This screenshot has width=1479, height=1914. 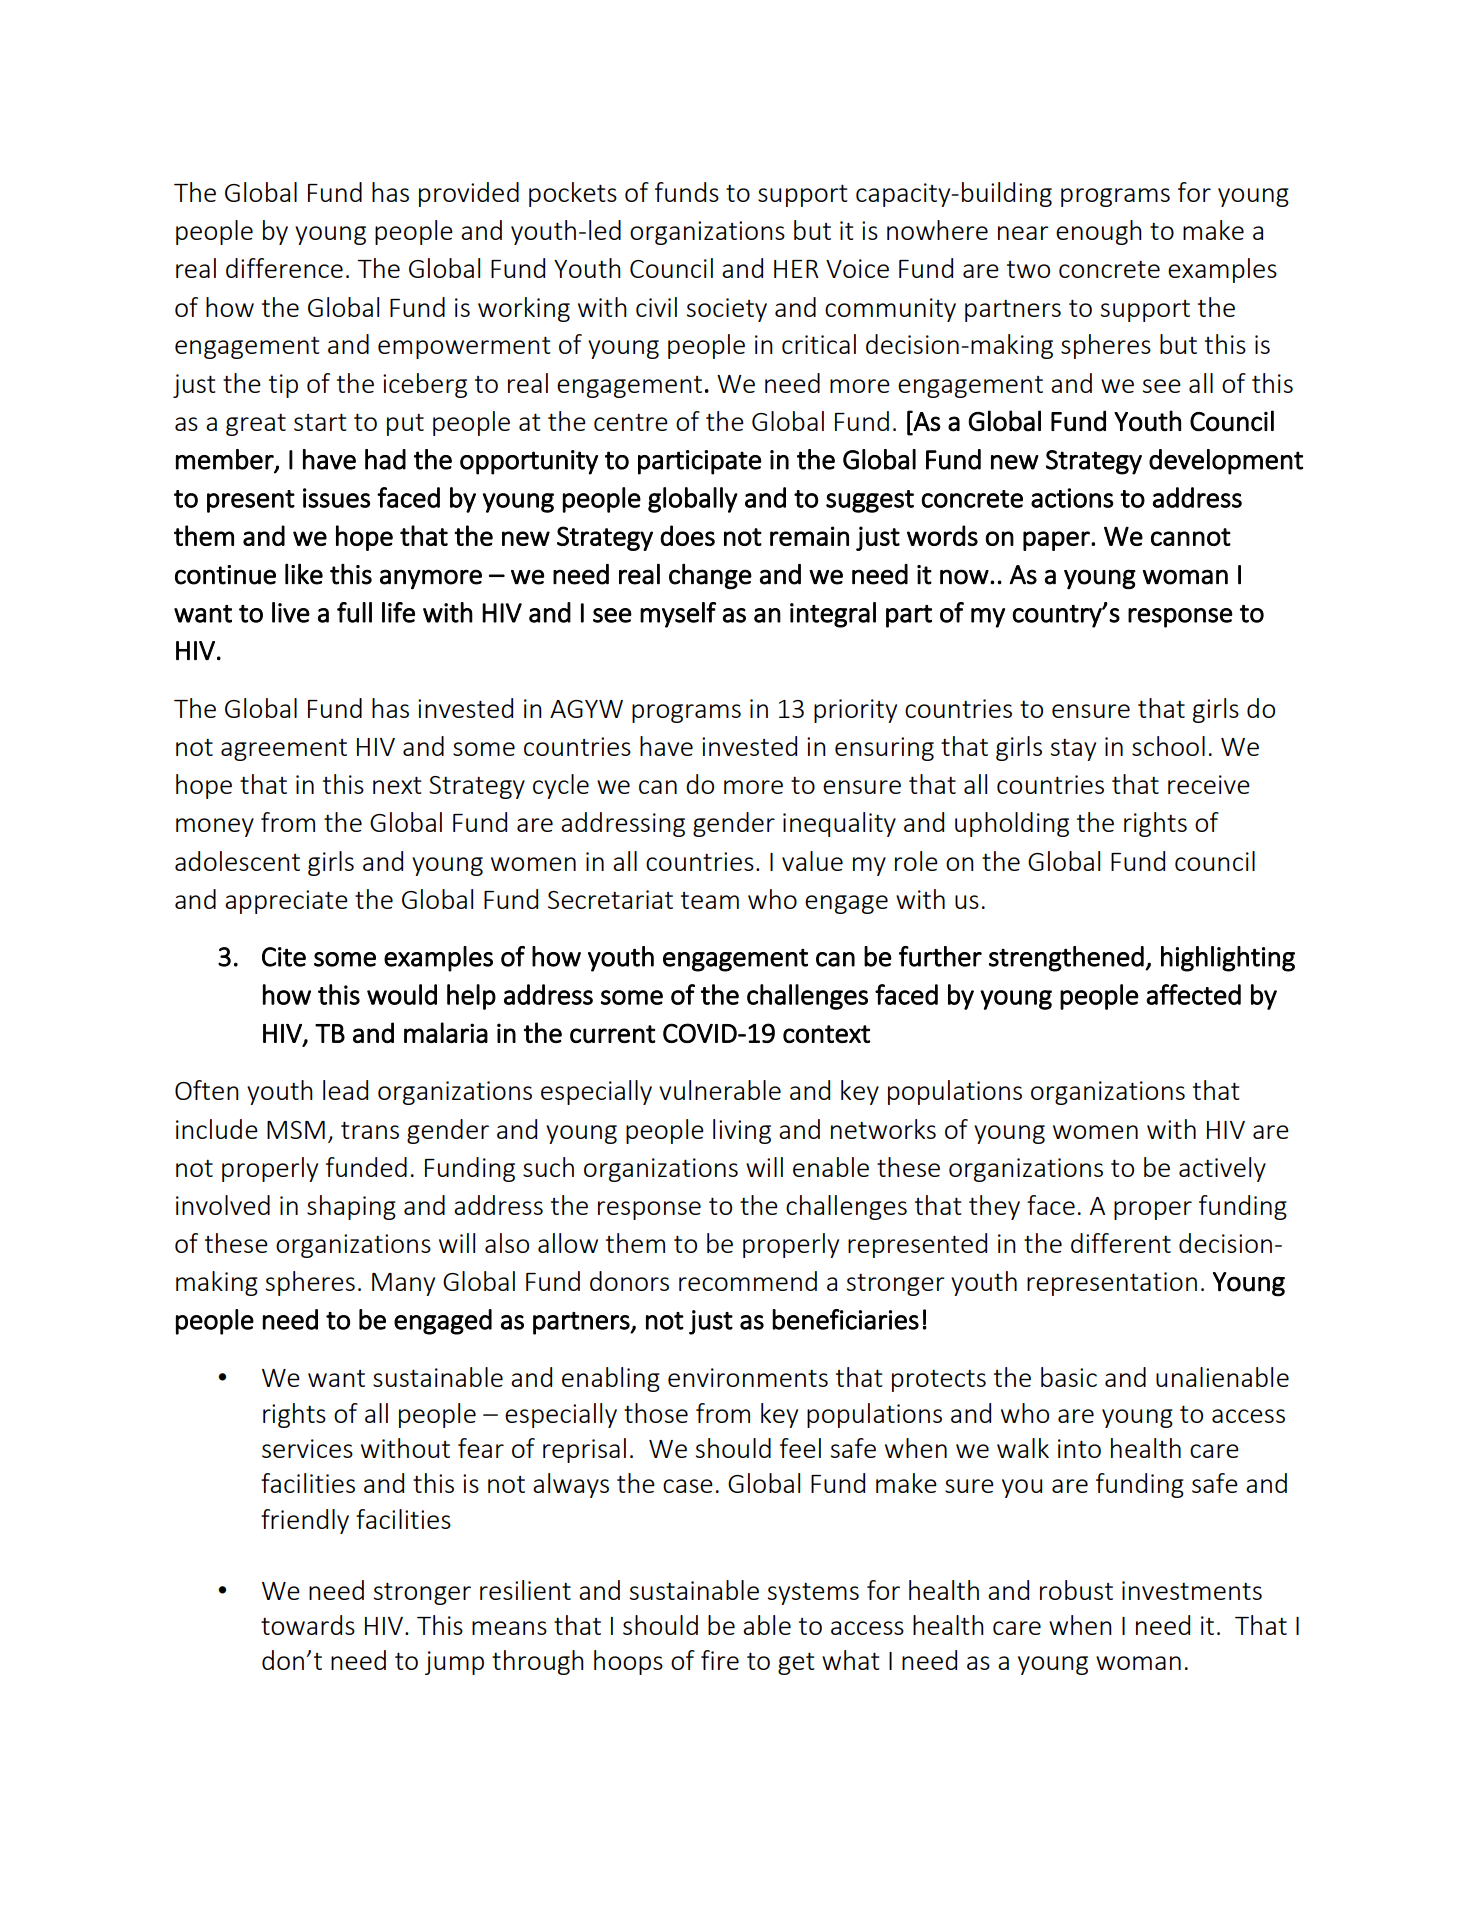 What do you see at coordinates (1099, 232) in the screenshot?
I see `enough` at bounding box center [1099, 232].
